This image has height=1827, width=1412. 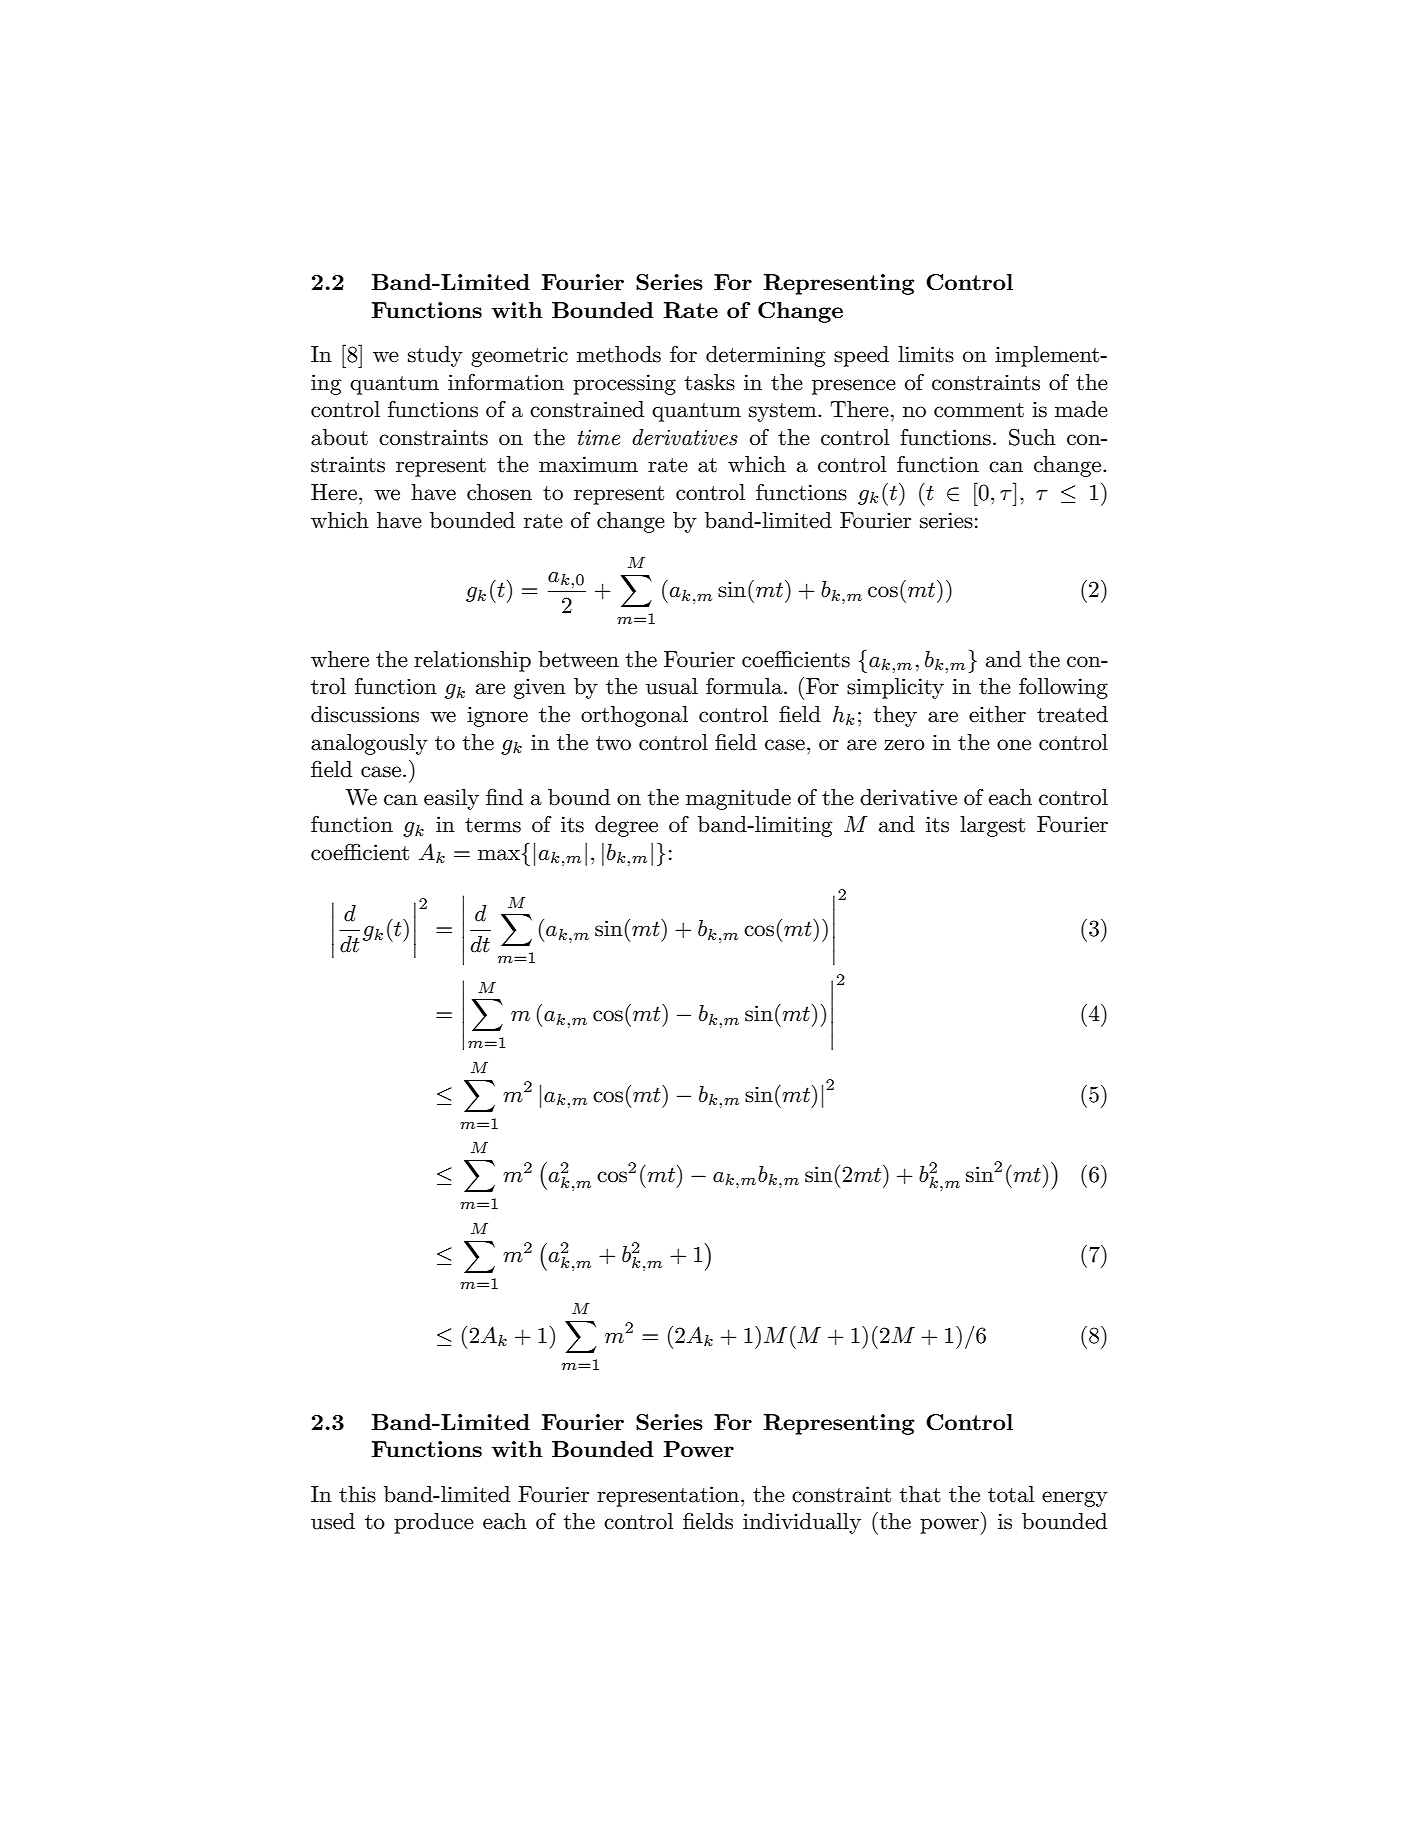 I want to click on analogously, so click(x=369, y=744).
